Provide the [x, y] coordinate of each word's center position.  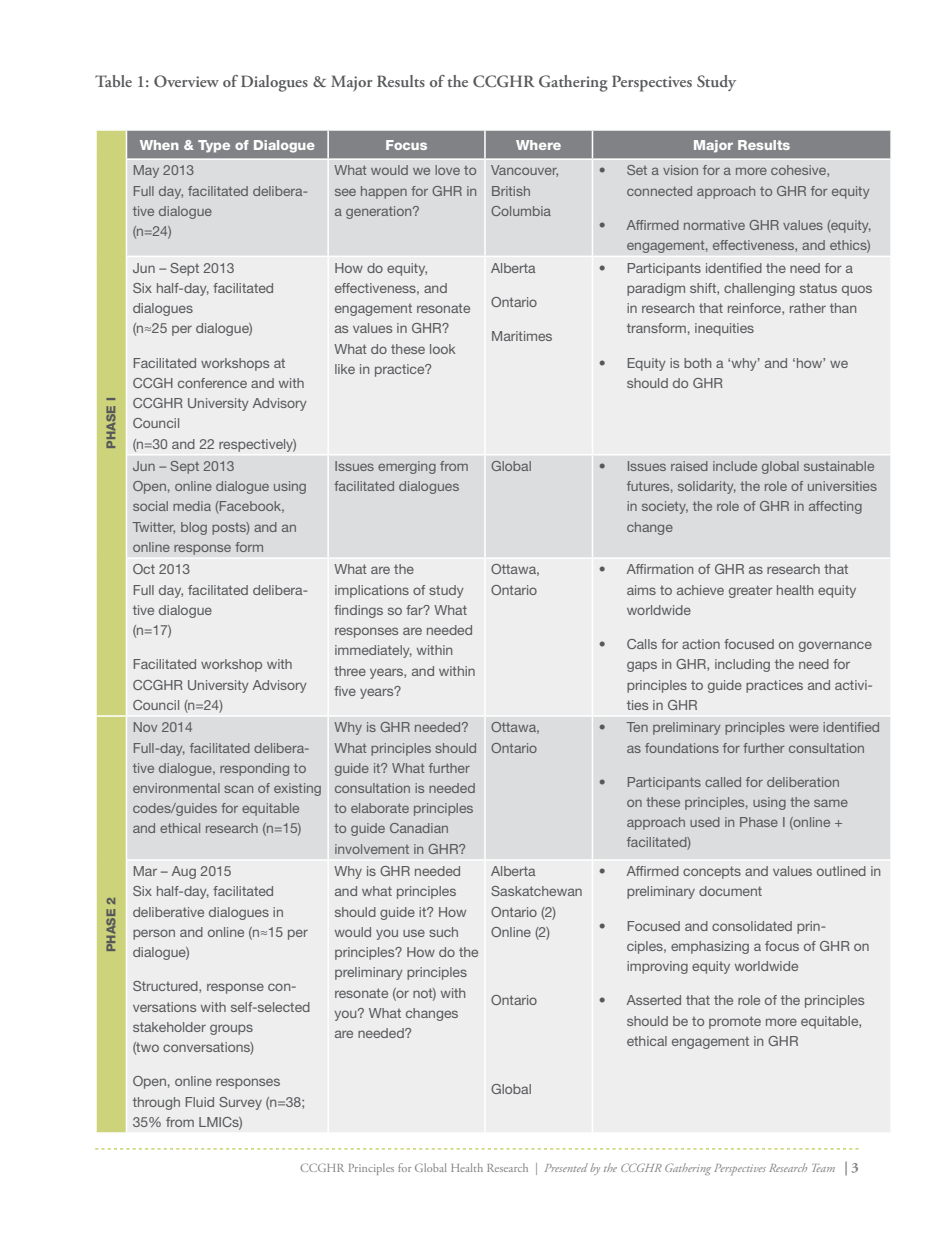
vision [680, 170]
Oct [144, 569]
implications [372, 591]
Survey [240, 1103]
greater [751, 591]
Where [538, 145]
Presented [566, 1167]
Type [214, 146]
